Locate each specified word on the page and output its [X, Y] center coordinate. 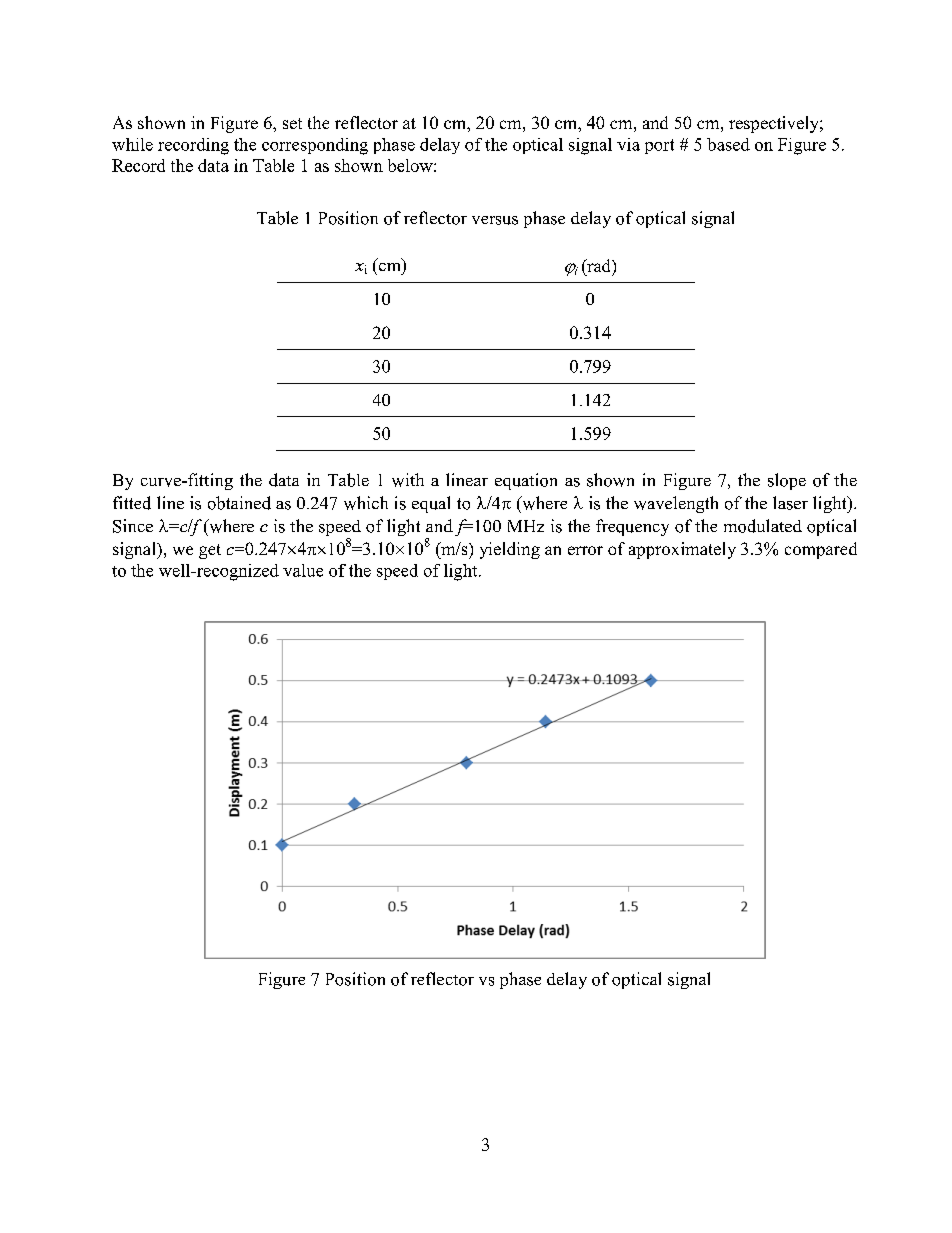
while [132, 144]
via [628, 144]
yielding [510, 550]
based [728, 144]
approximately [682, 550]
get [210, 551]
